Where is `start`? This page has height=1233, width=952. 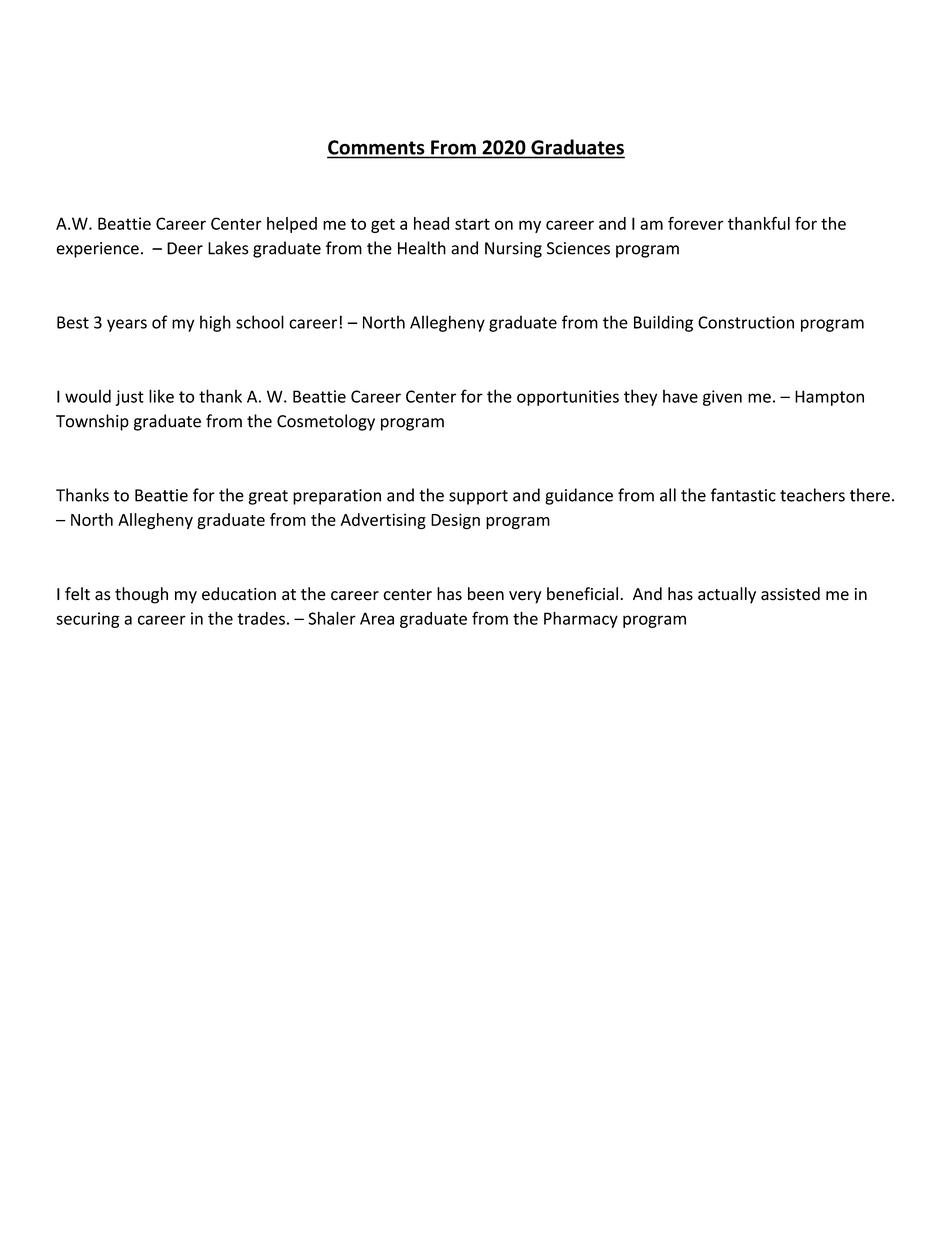 start is located at coordinates (472, 224).
